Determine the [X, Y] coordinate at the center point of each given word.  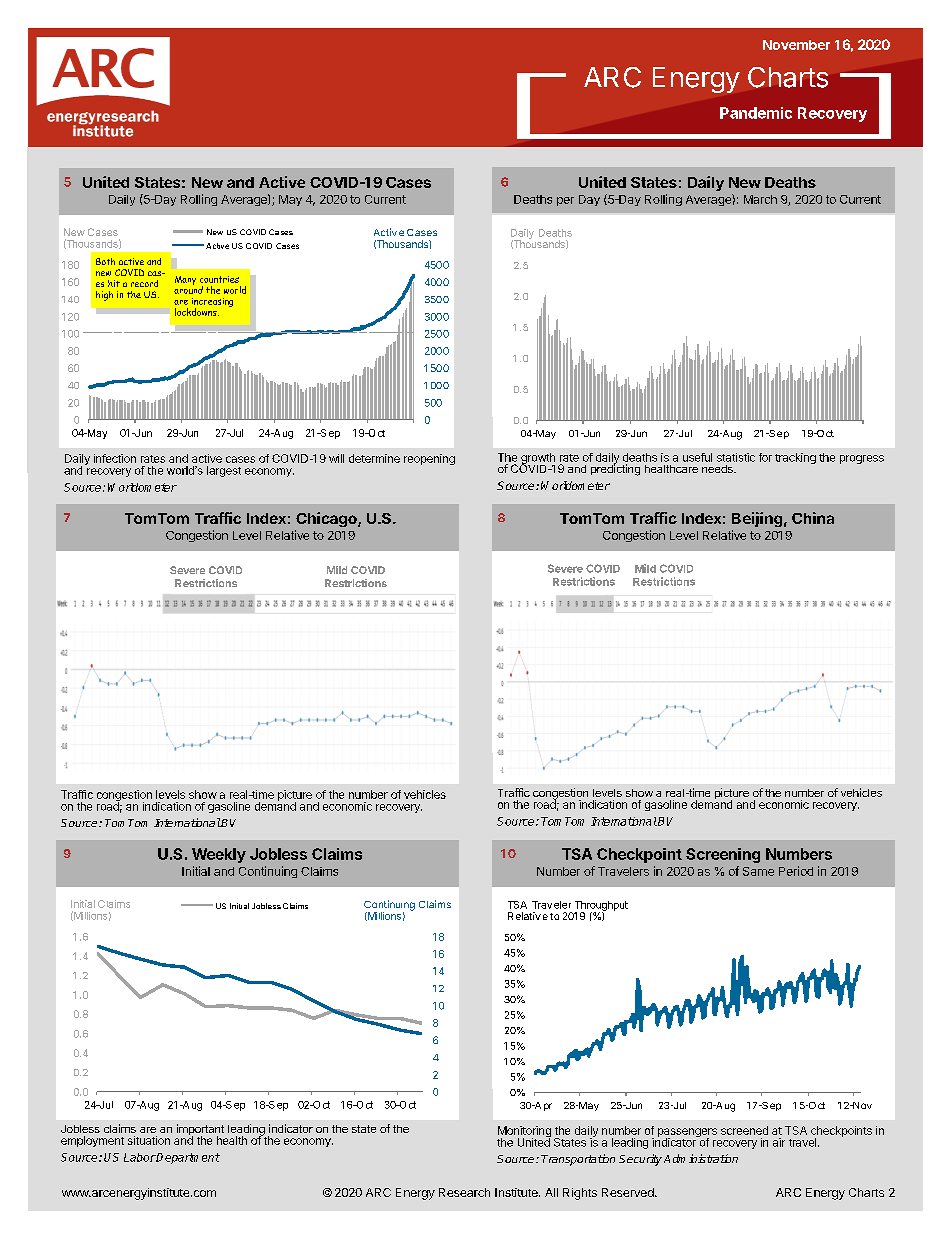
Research [464, 1192]
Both [105, 261]
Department [187, 1158]
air [779, 1142]
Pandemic [756, 113]
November [796, 45]
